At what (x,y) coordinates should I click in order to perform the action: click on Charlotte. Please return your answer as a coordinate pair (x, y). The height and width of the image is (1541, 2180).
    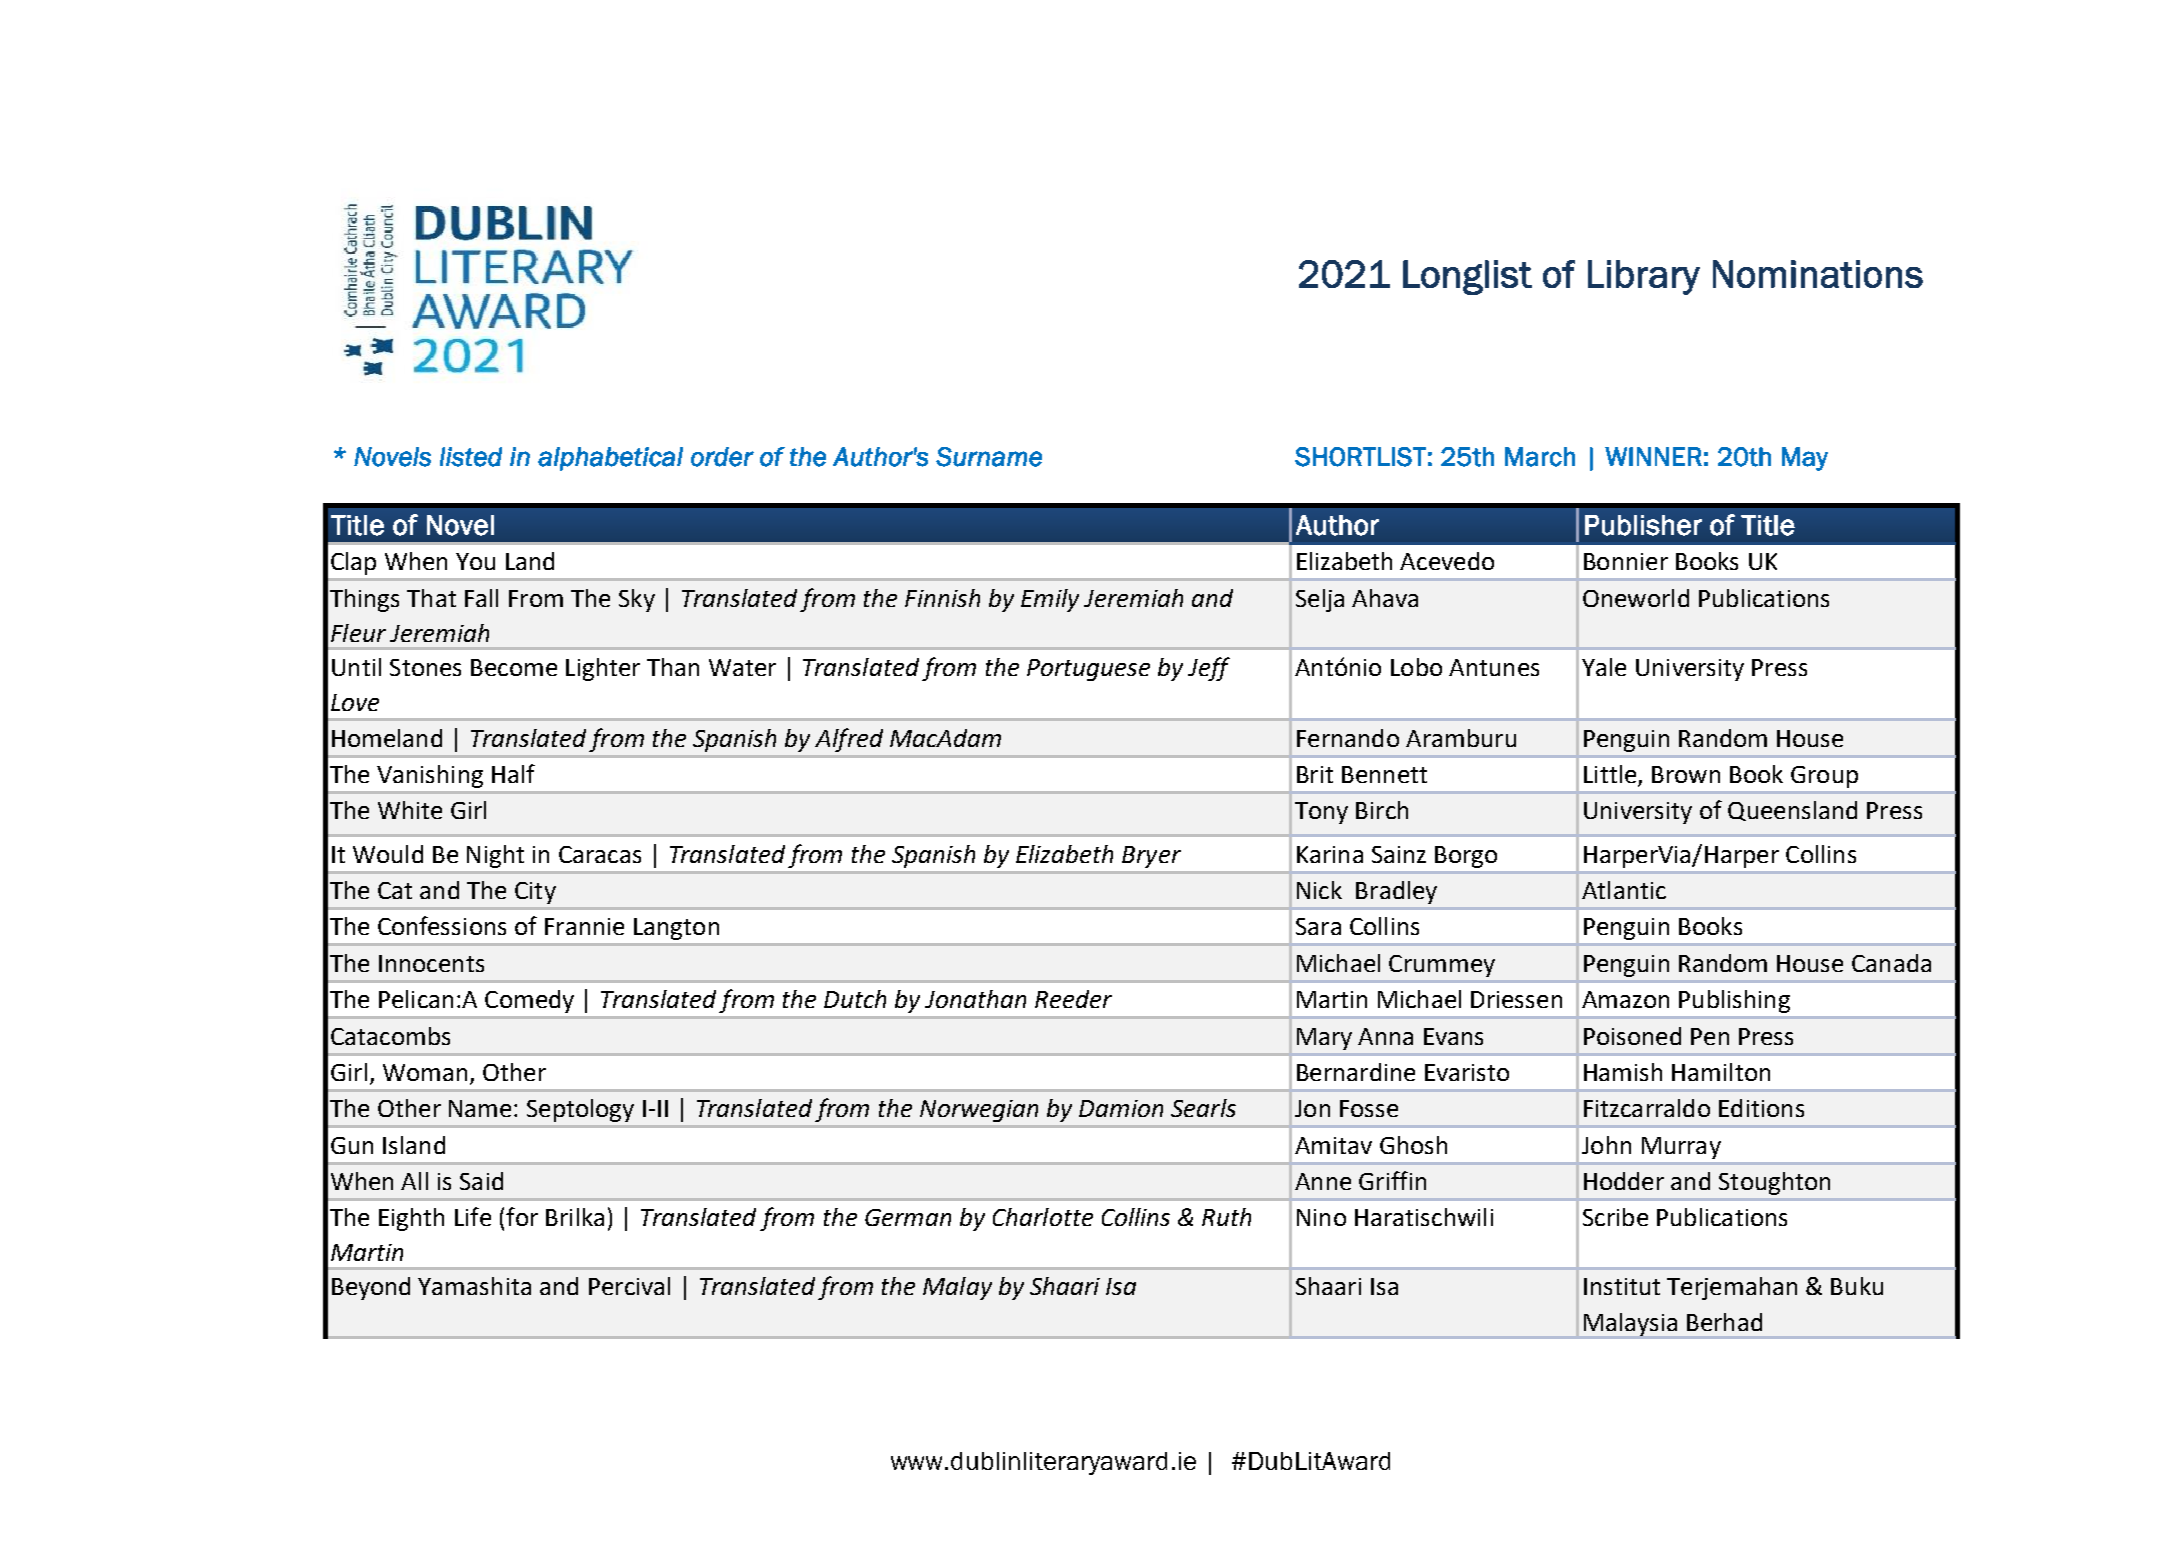
    Looking at the image, I should click on (1043, 1217).
